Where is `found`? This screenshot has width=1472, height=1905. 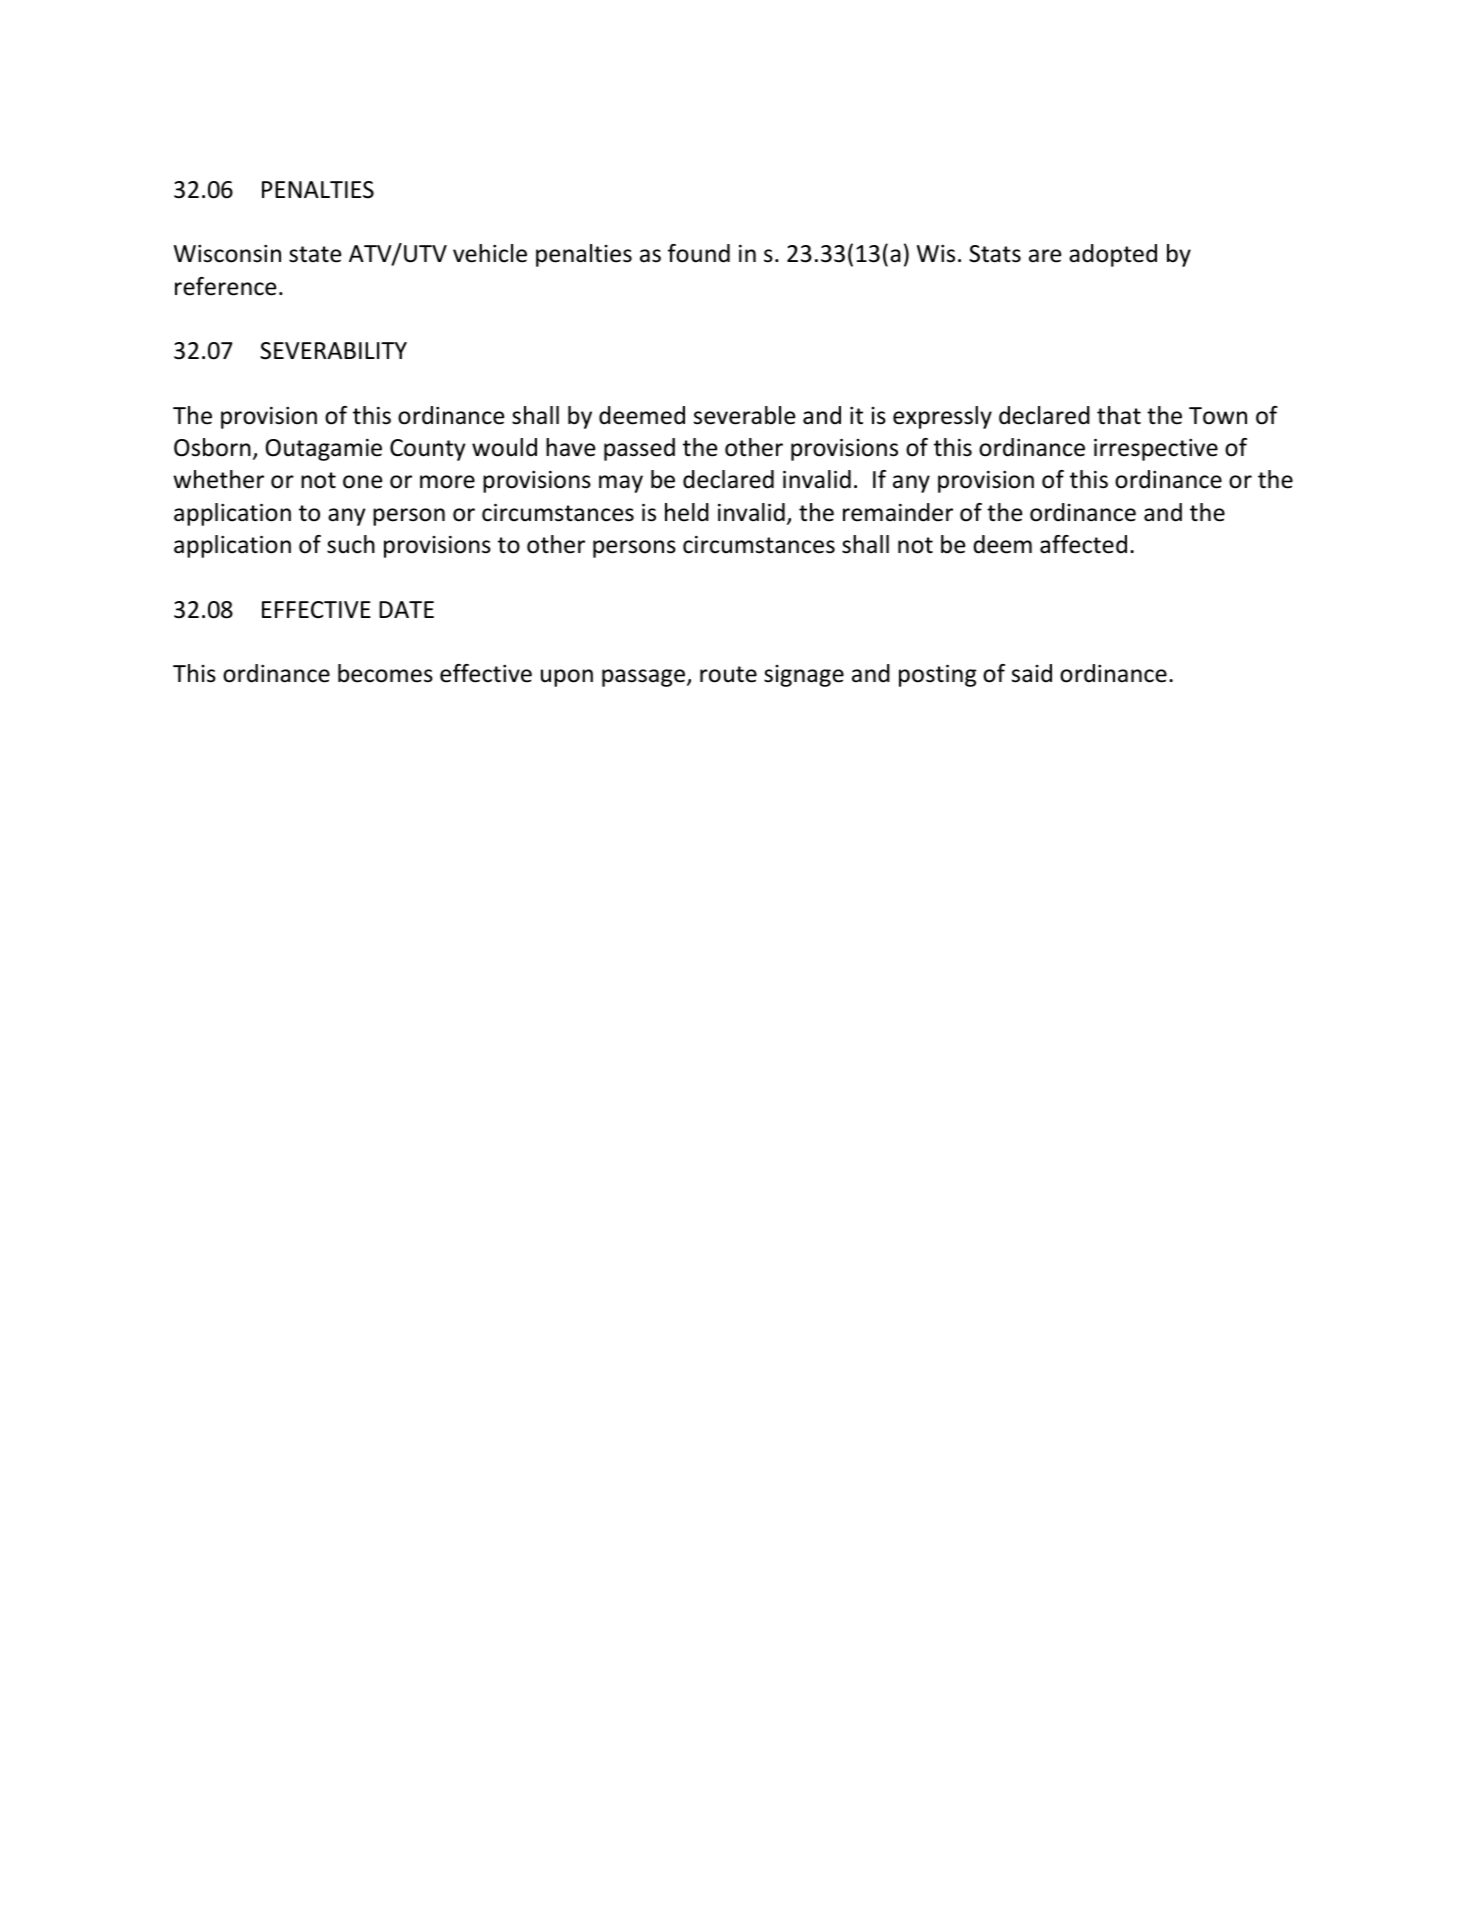
found is located at coordinates (699, 253).
